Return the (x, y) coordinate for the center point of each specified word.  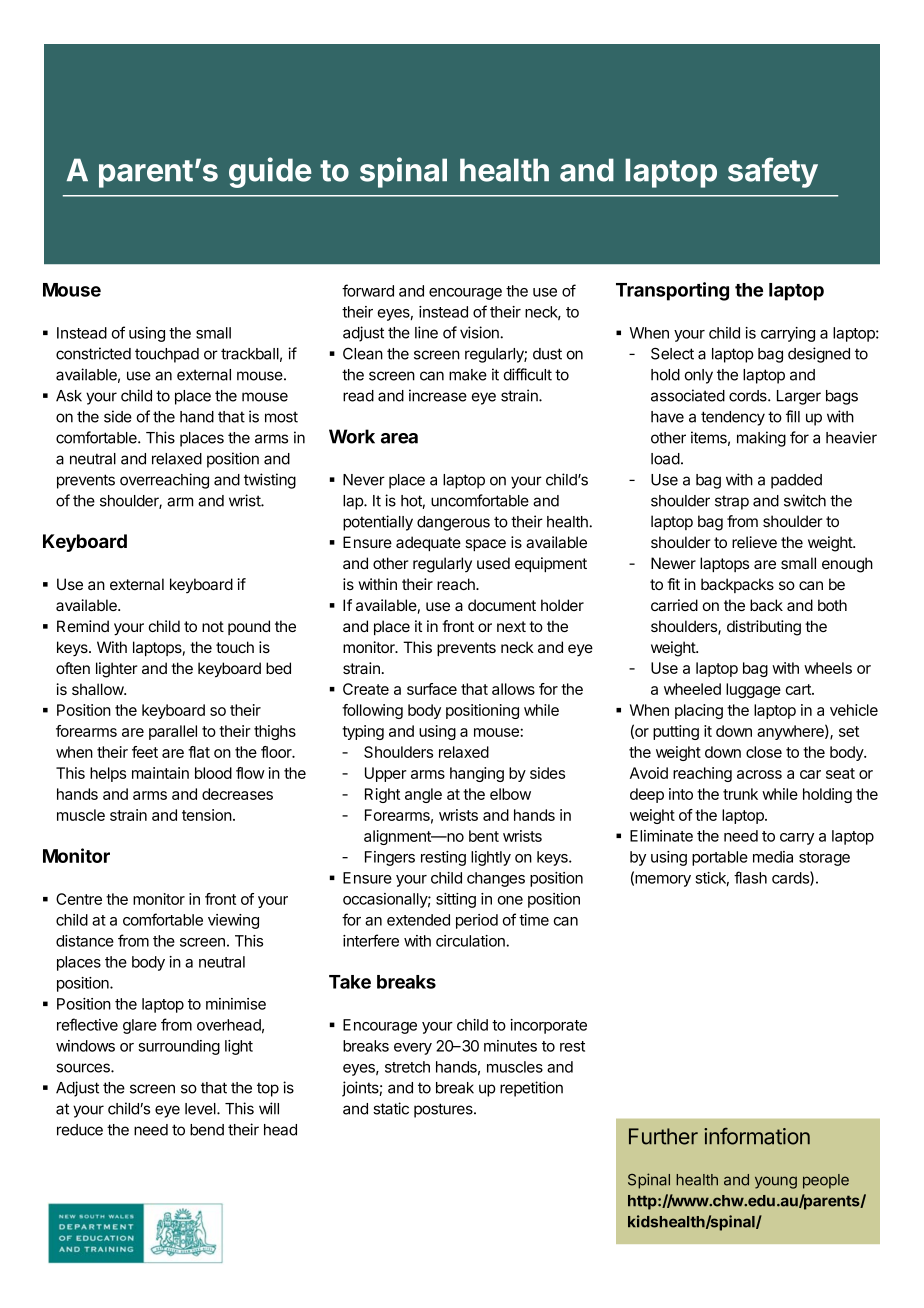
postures (444, 1110)
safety (773, 172)
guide (270, 172)
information (757, 1136)
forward (368, 290)
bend (207, 1130)
